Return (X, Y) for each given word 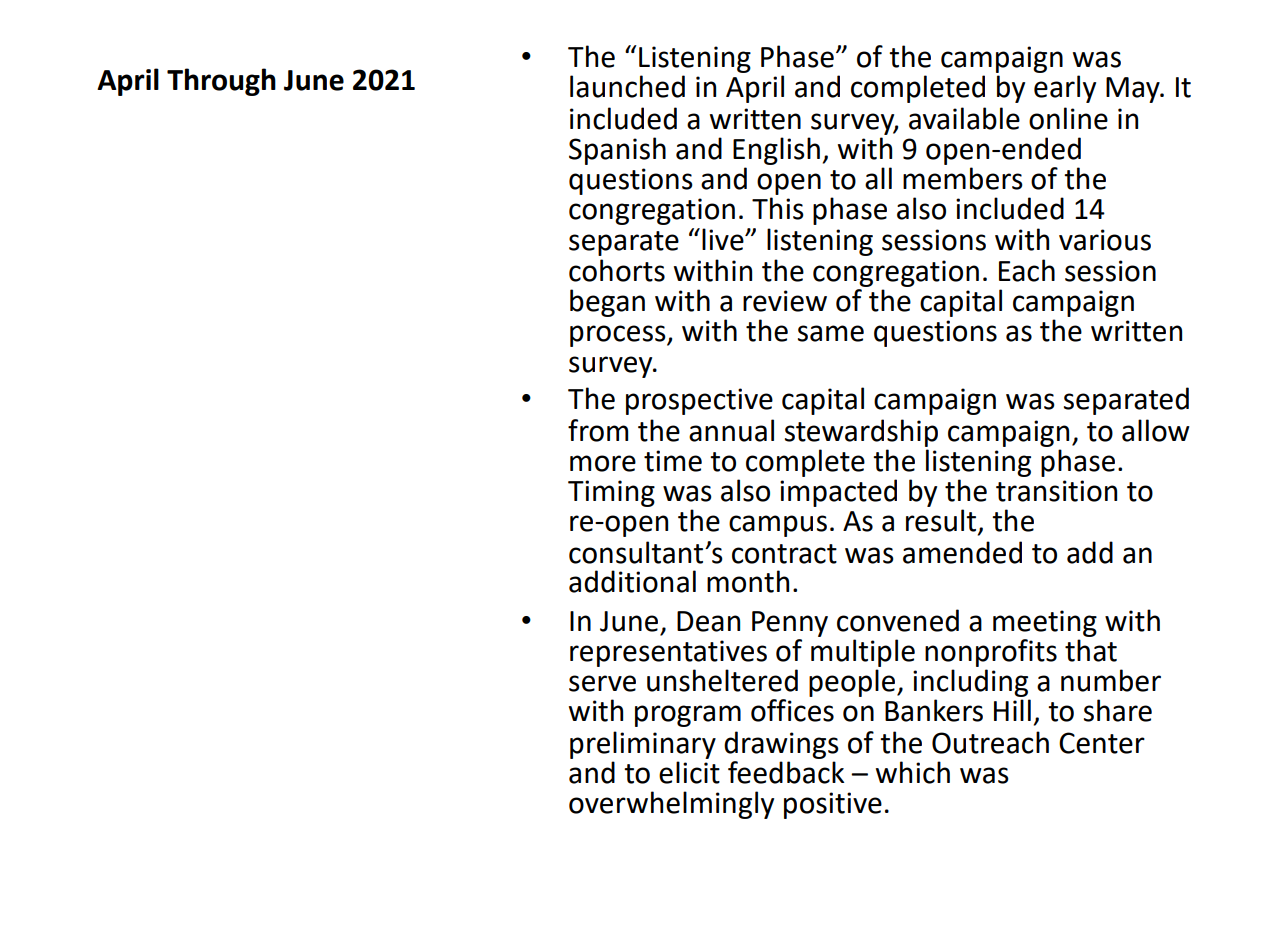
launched (627, 86)
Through (221, 82)
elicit (689, 772)
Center (1102, 743)
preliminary (643, 745)
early (1065, 89)
